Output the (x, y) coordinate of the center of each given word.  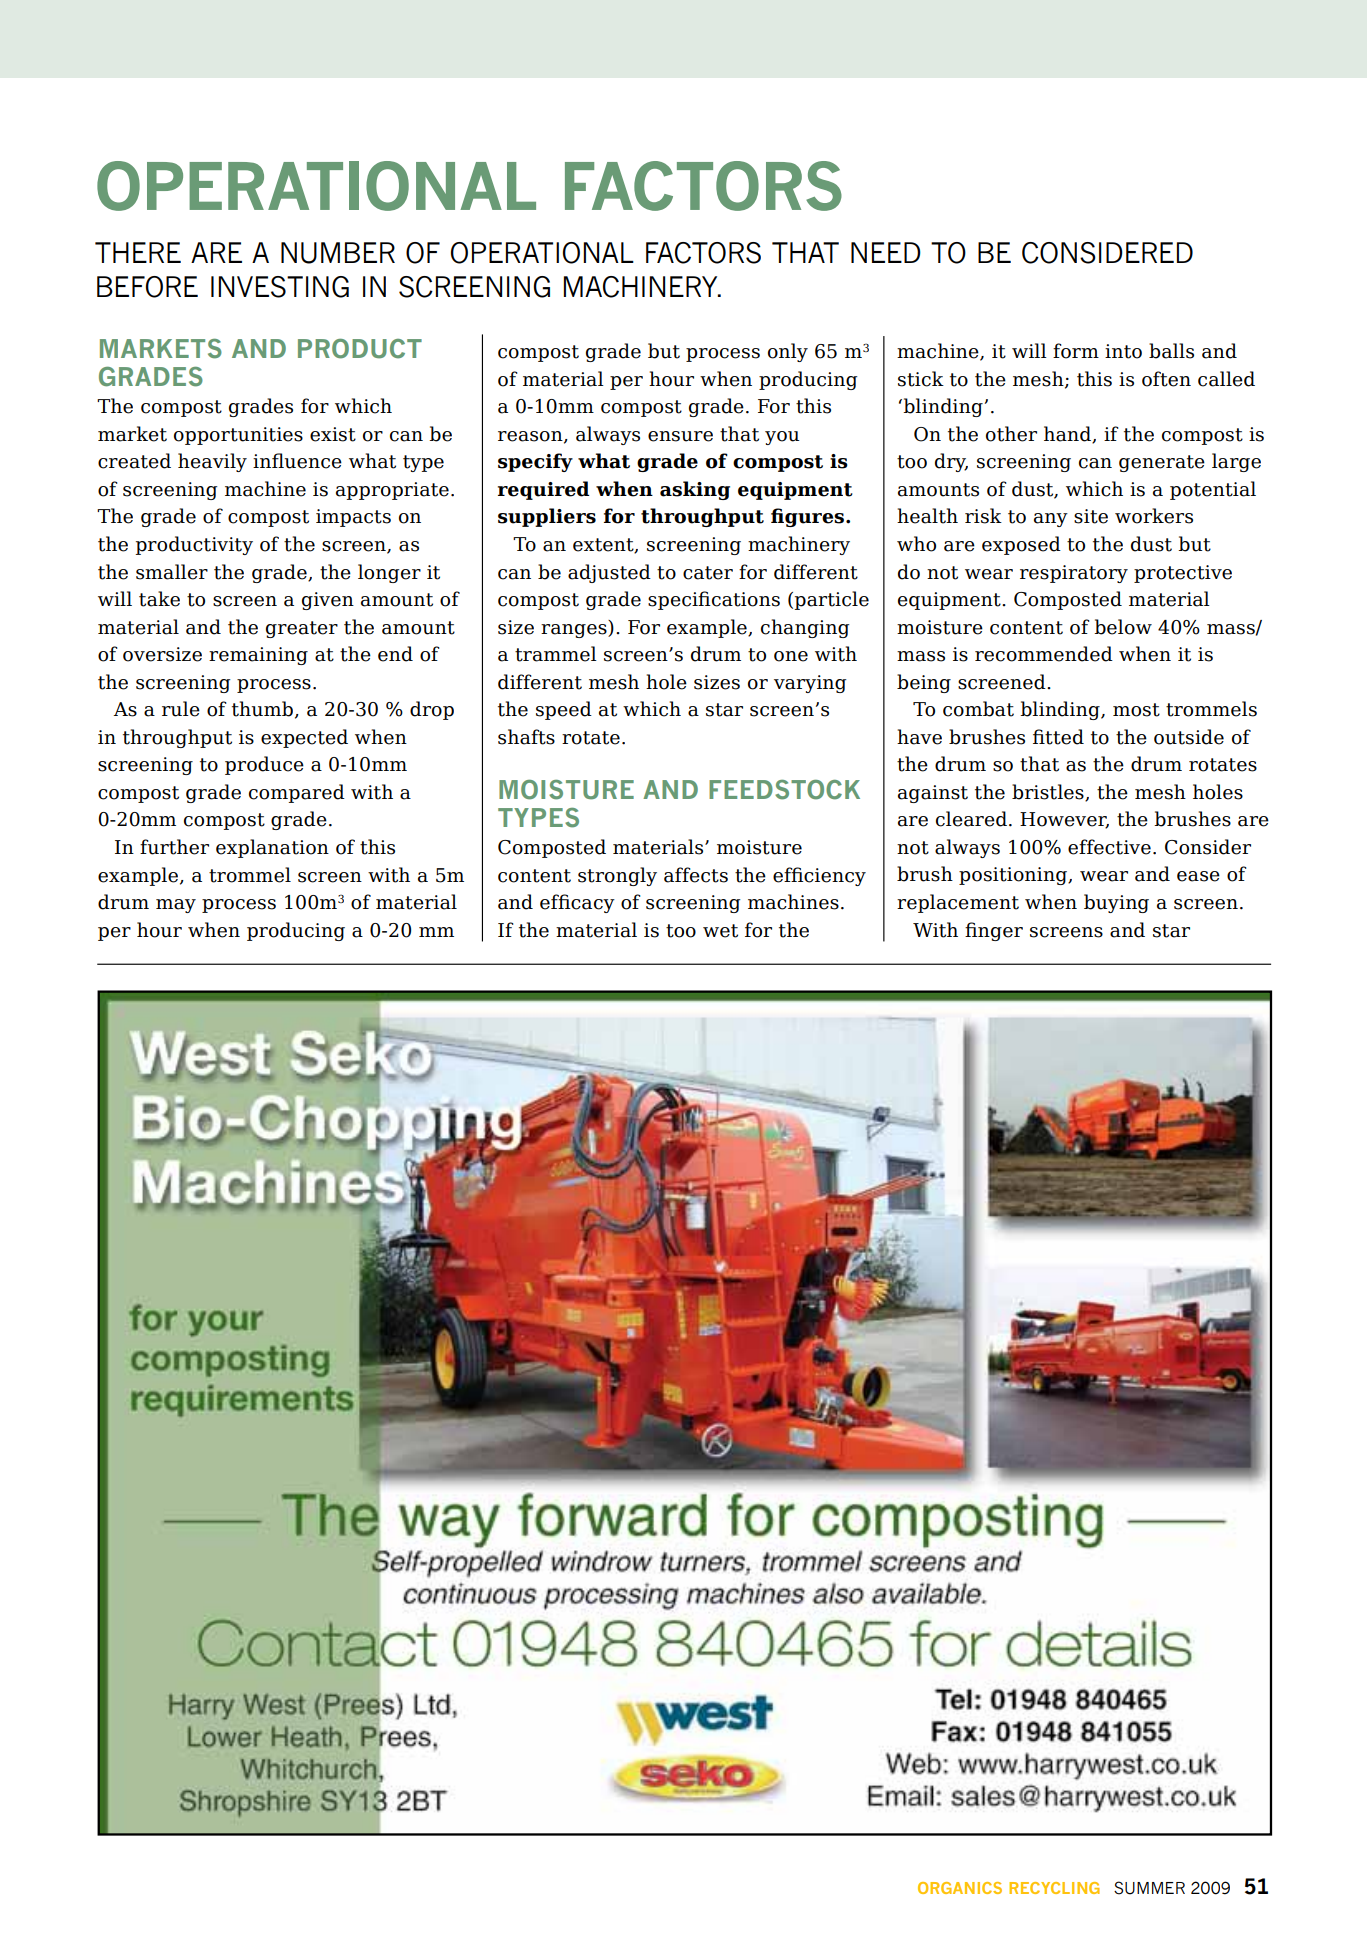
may (176, 906)
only (788, 352)
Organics (960, 1888)
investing (280, 287)
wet (720, 931)
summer (1149, 1888)
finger (994, 931)
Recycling (1054, 1888)
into (1123, 351)
